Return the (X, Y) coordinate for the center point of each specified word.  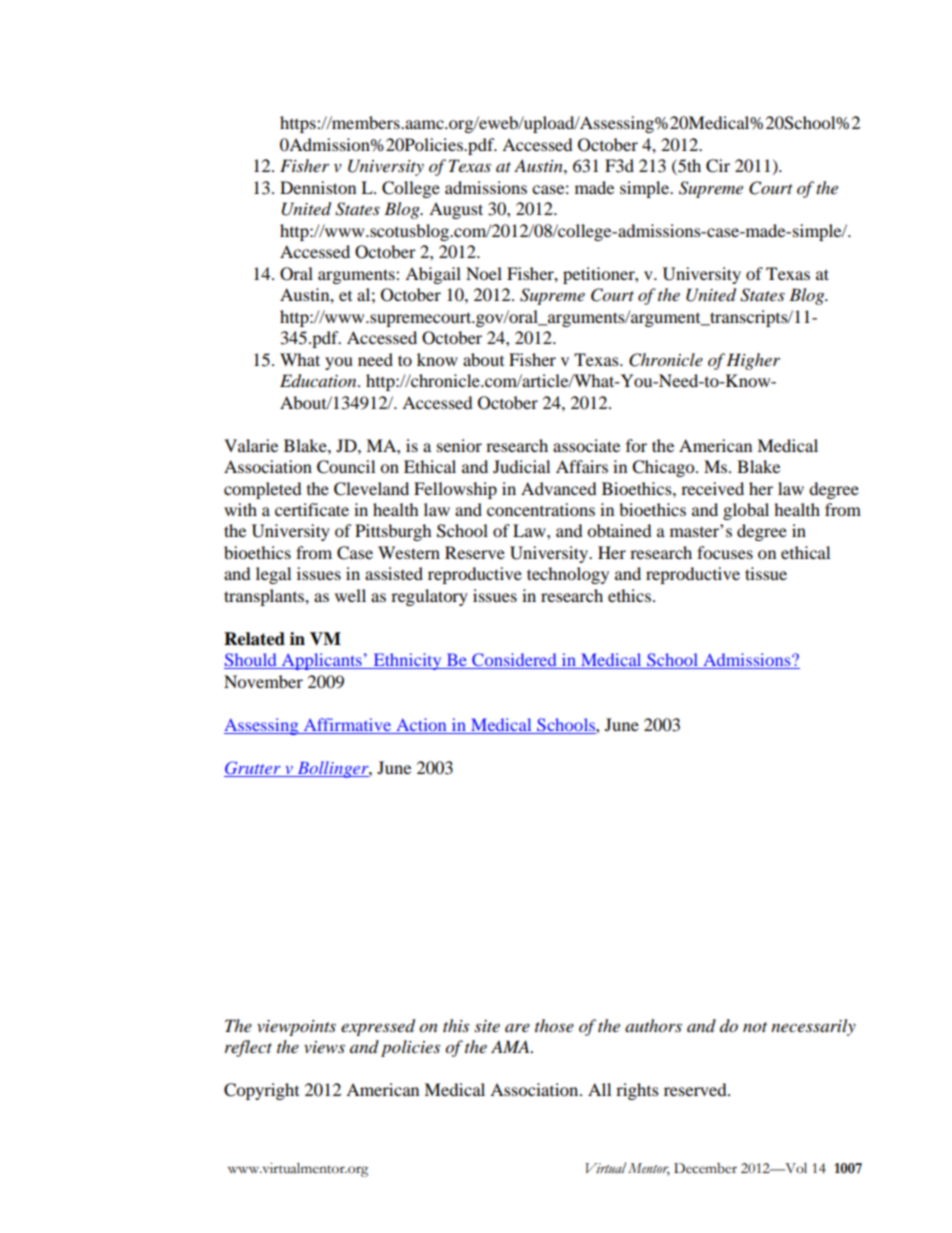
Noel (484, 273)
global (746, 511)
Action (421, 724)
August (456, 210)
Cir (718, 166)
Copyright (261, 1091)
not (755, 1027)
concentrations (541, 509)
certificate (312, 509)
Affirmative (347, 724)
